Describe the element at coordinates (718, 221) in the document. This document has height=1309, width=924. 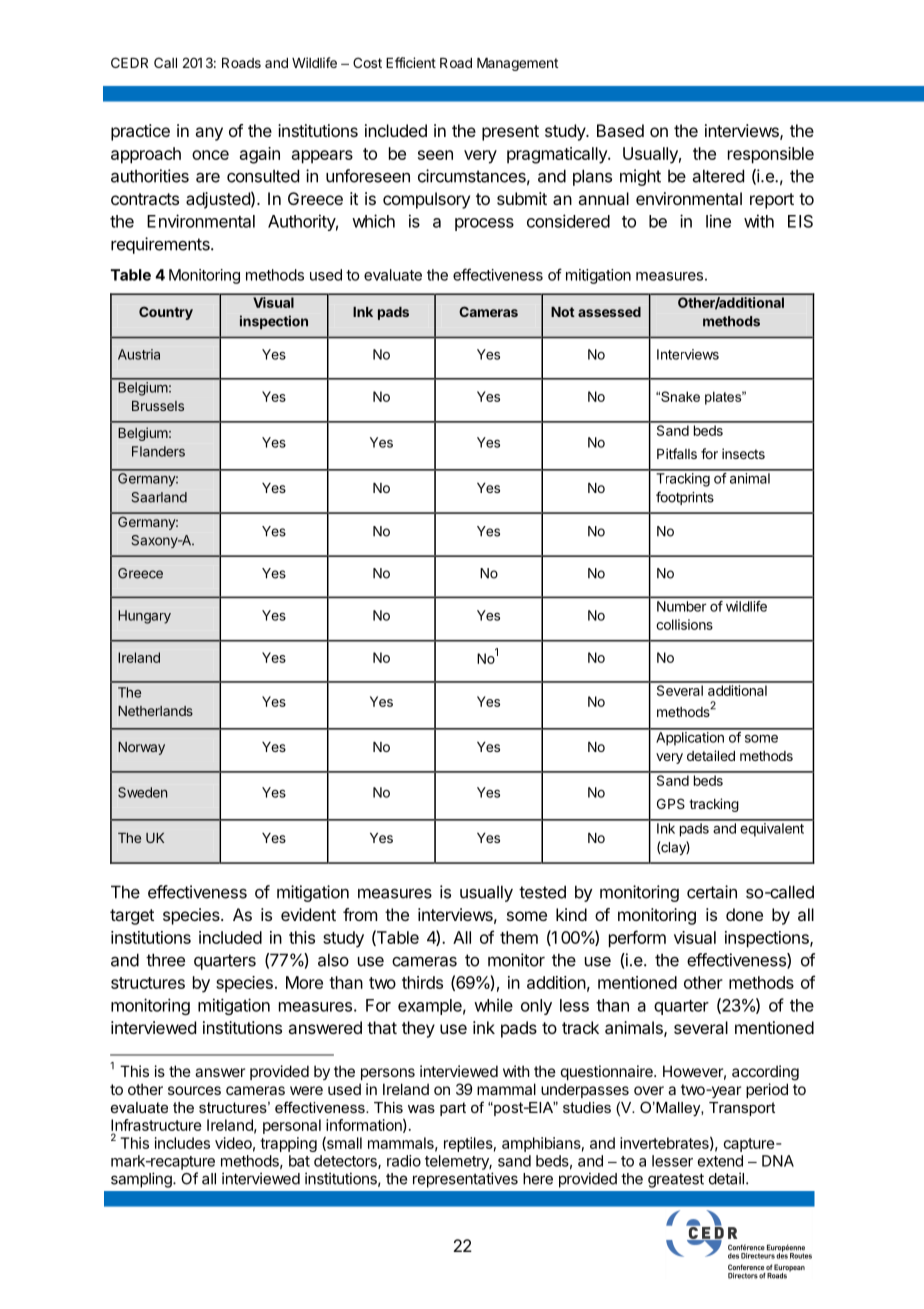
I see `line` at that location.
